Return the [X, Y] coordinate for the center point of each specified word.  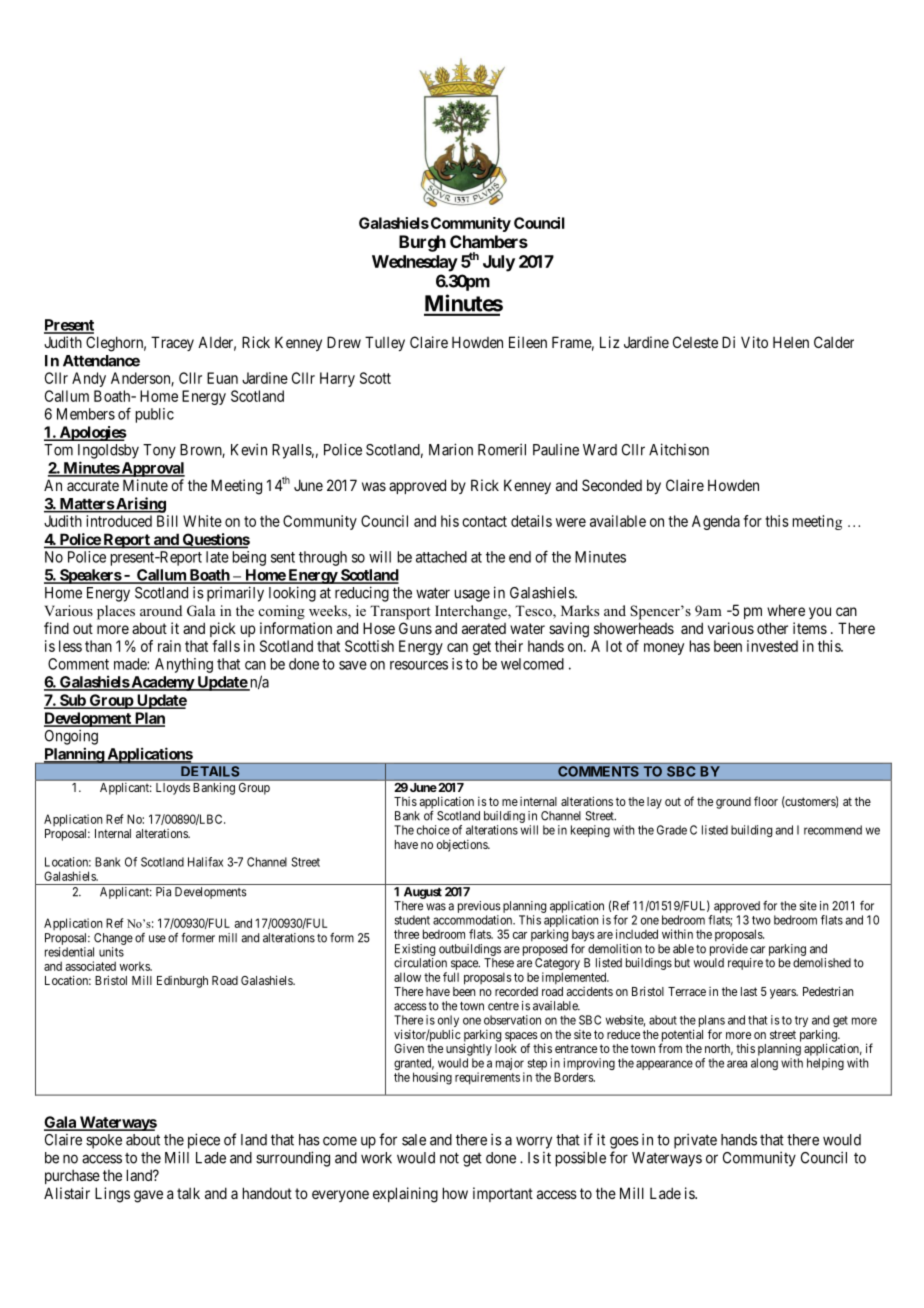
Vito [754, 342]
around [161, 610]
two [761, 920]
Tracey [172, 343]
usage [472, 595]
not [449, 1158]
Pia [163, 892]
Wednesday [415, 263]
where [786, 610]
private [695, 1141]
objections [463, 846]
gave [148, 1196]
